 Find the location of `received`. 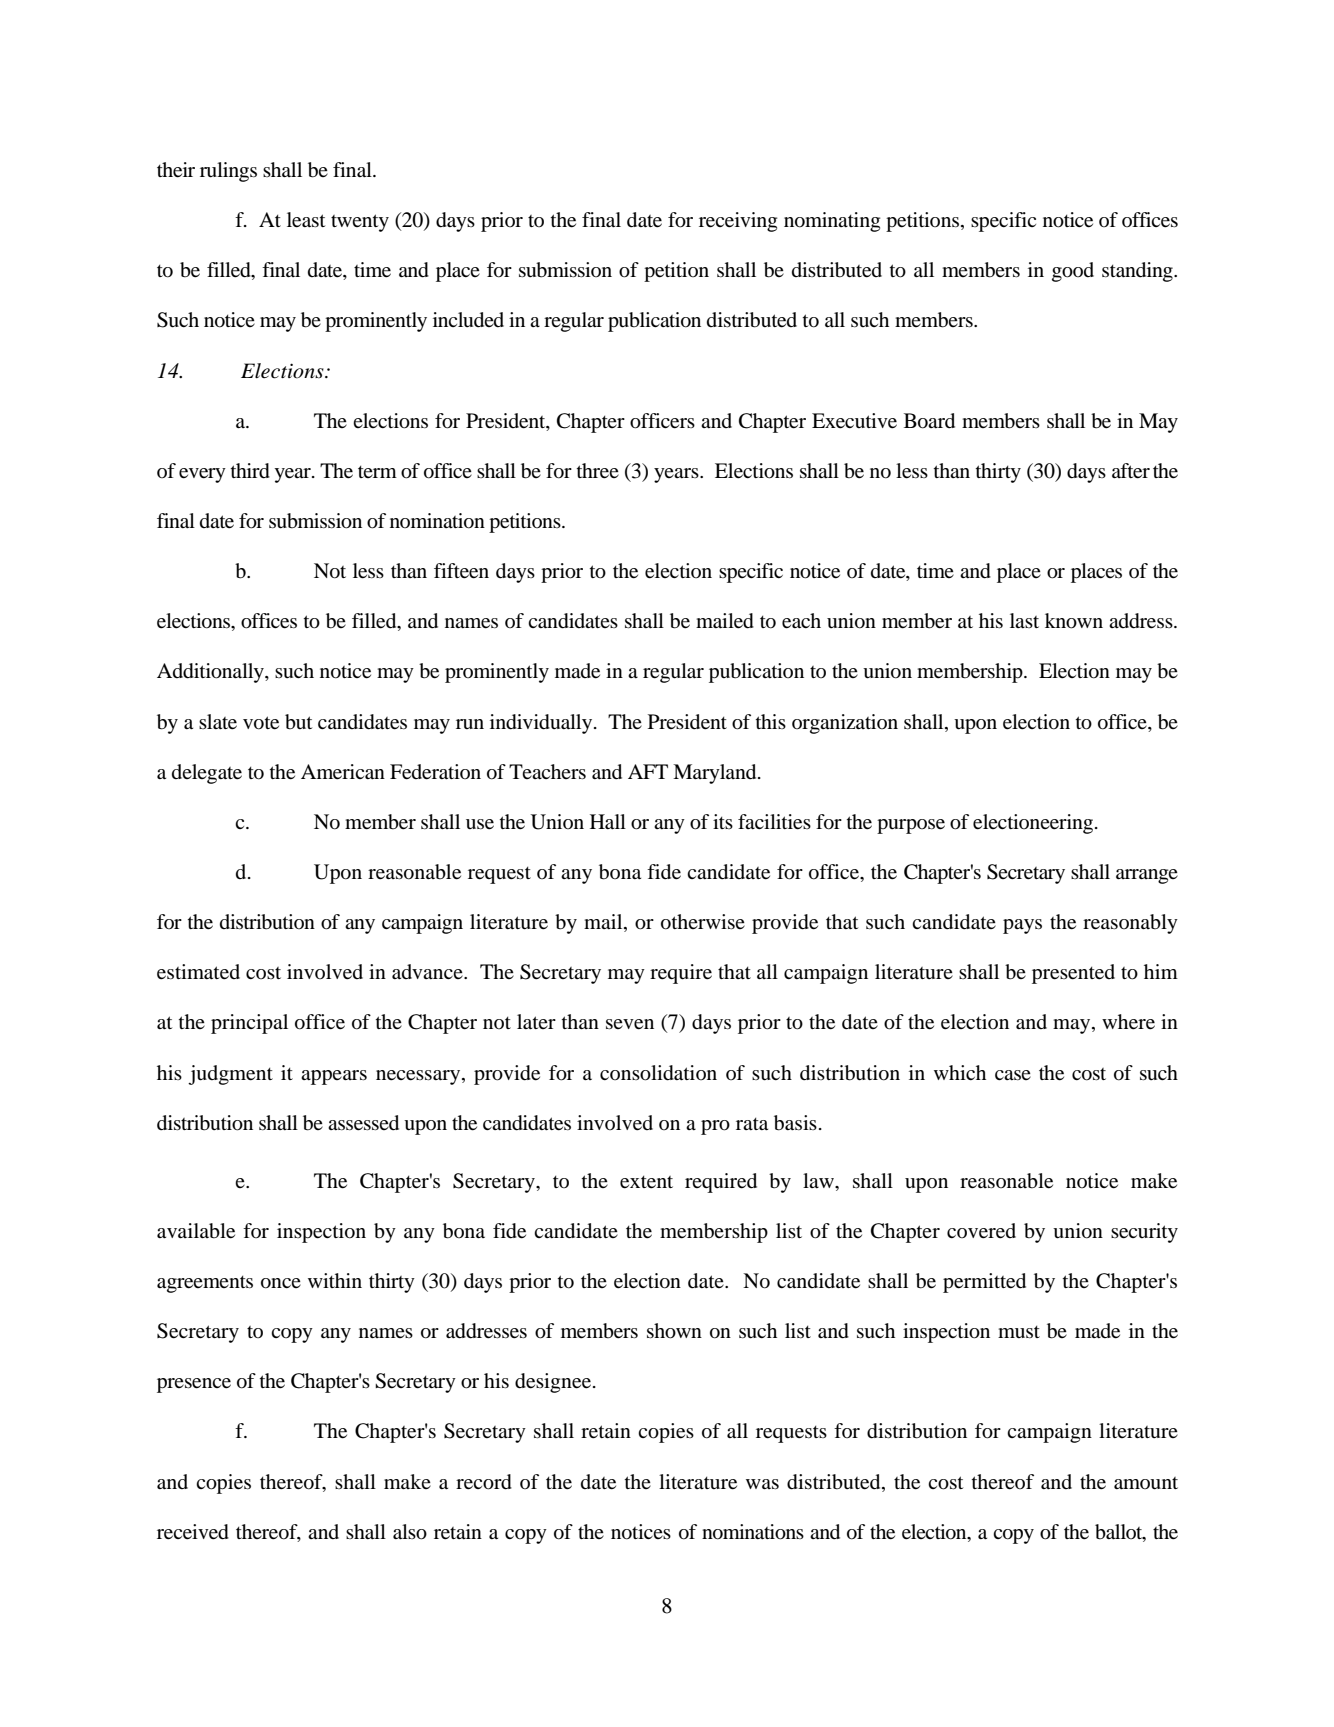

received is located at coordinates (193, 1532).
